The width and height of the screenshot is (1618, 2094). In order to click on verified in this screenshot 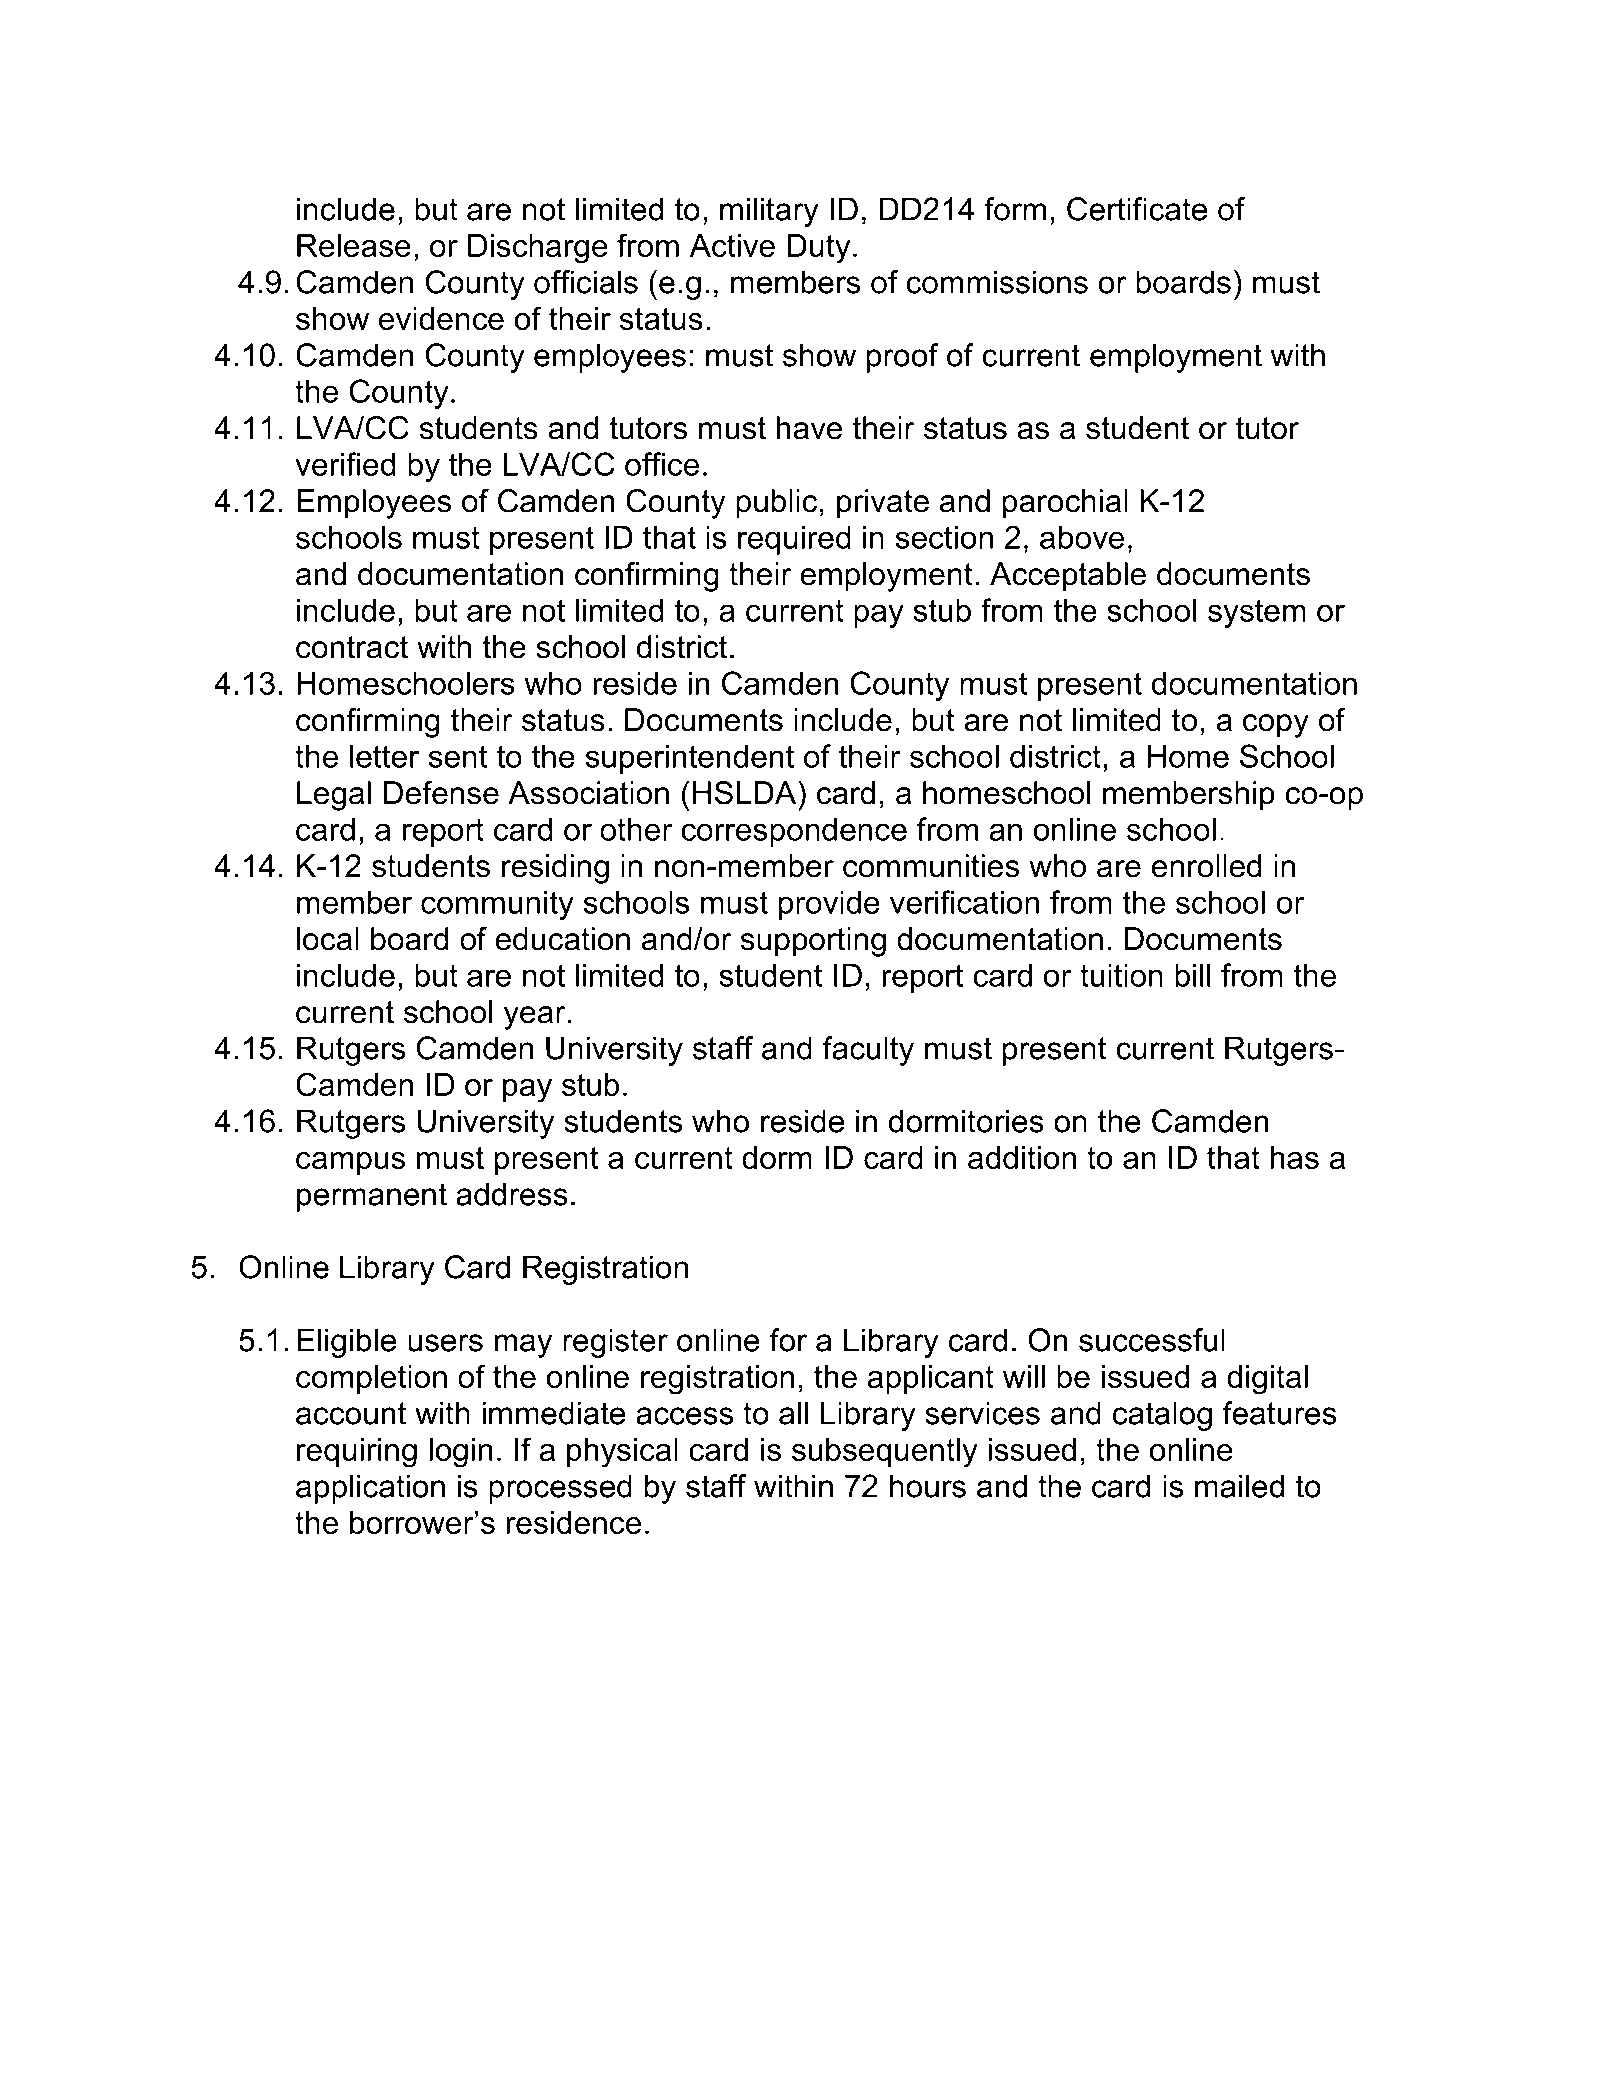, I will do `click(345, 464)`.
